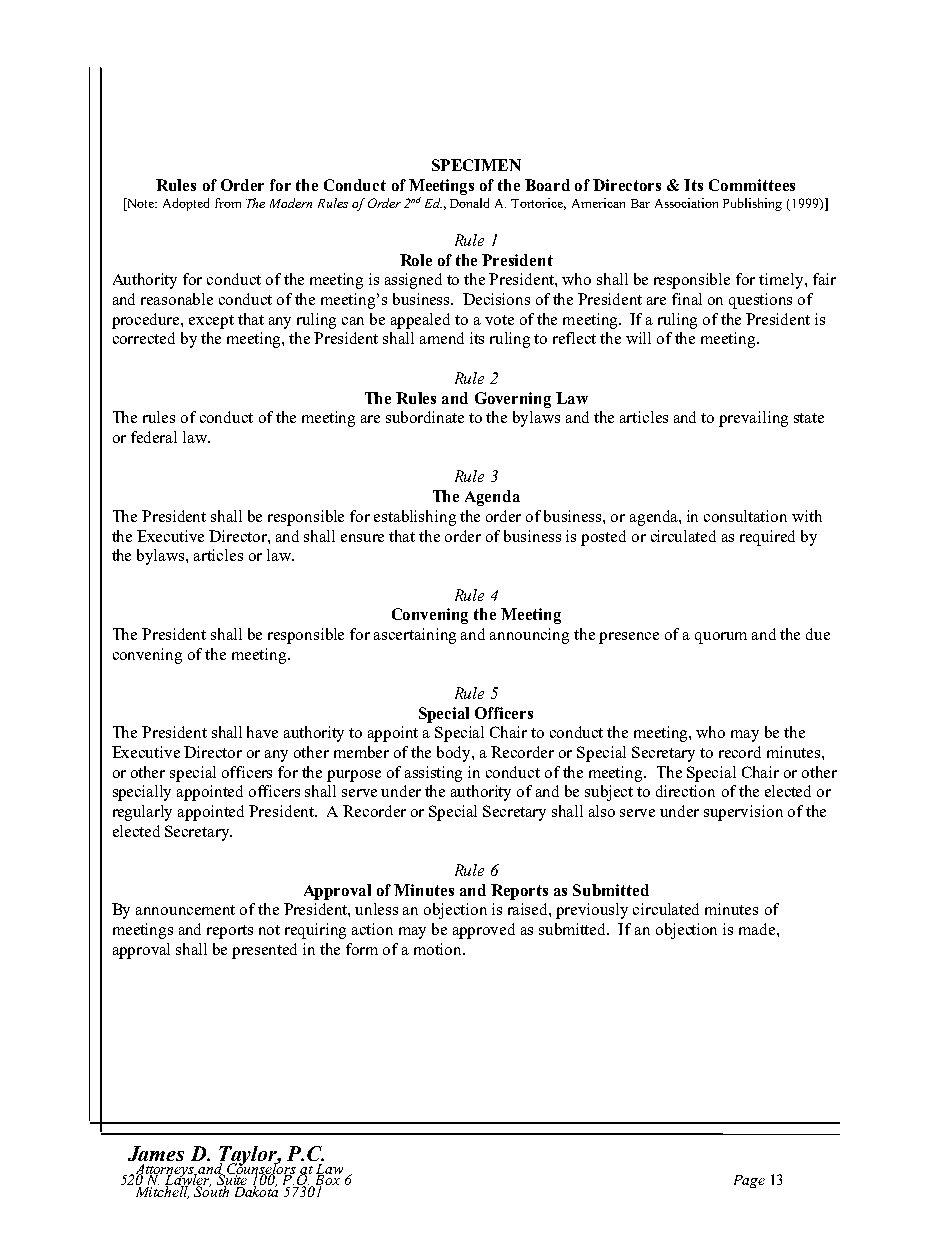  What do you see at coordinates (529, 636) in the image?
I see `announcing` at bounding box center [529, 636].
